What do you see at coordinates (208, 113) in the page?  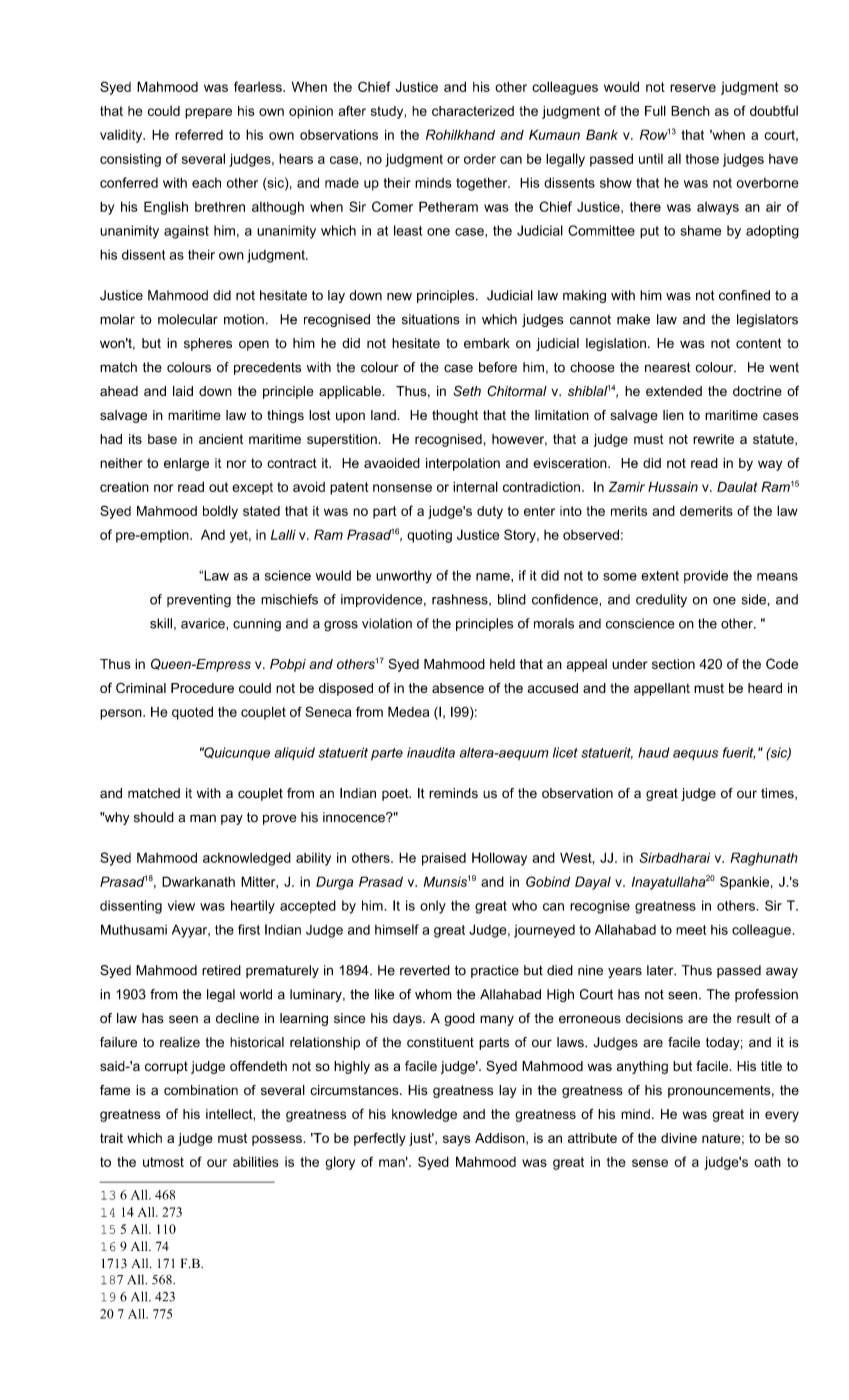 I see `prepare` at bounding box center [208, 113].
